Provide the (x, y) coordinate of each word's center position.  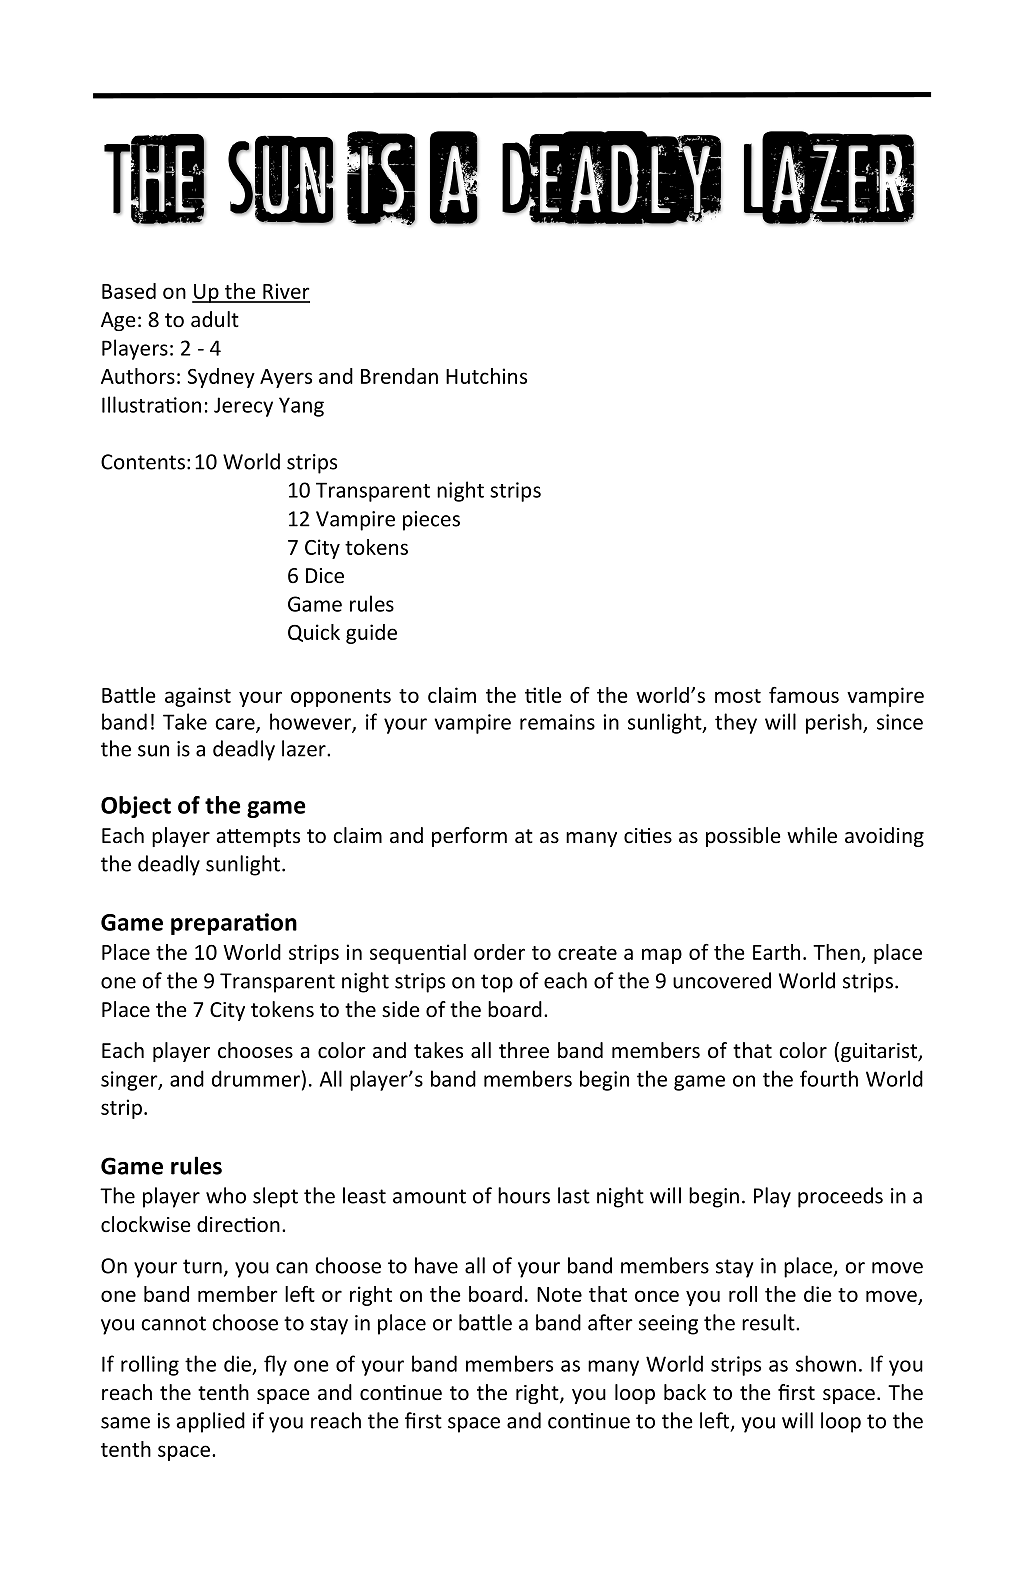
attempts (258, 838)
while (812, 835)
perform (469, 837)
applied (211, 1422)
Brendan (399, 376)
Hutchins (486, 376)
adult (215, 319)
